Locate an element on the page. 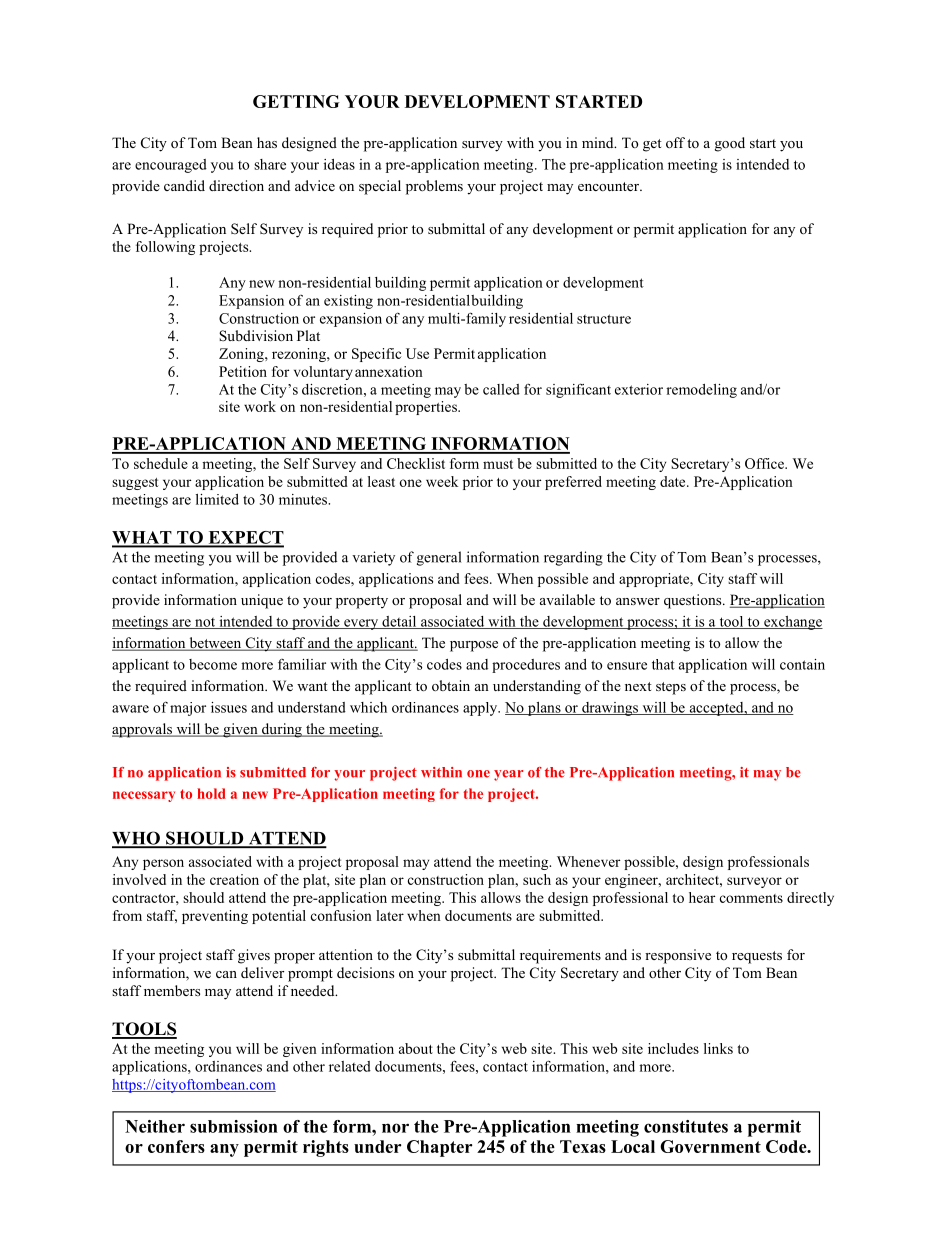 The width and height of the document is (952, 1233). steps is located at coordinates (671, 688).
